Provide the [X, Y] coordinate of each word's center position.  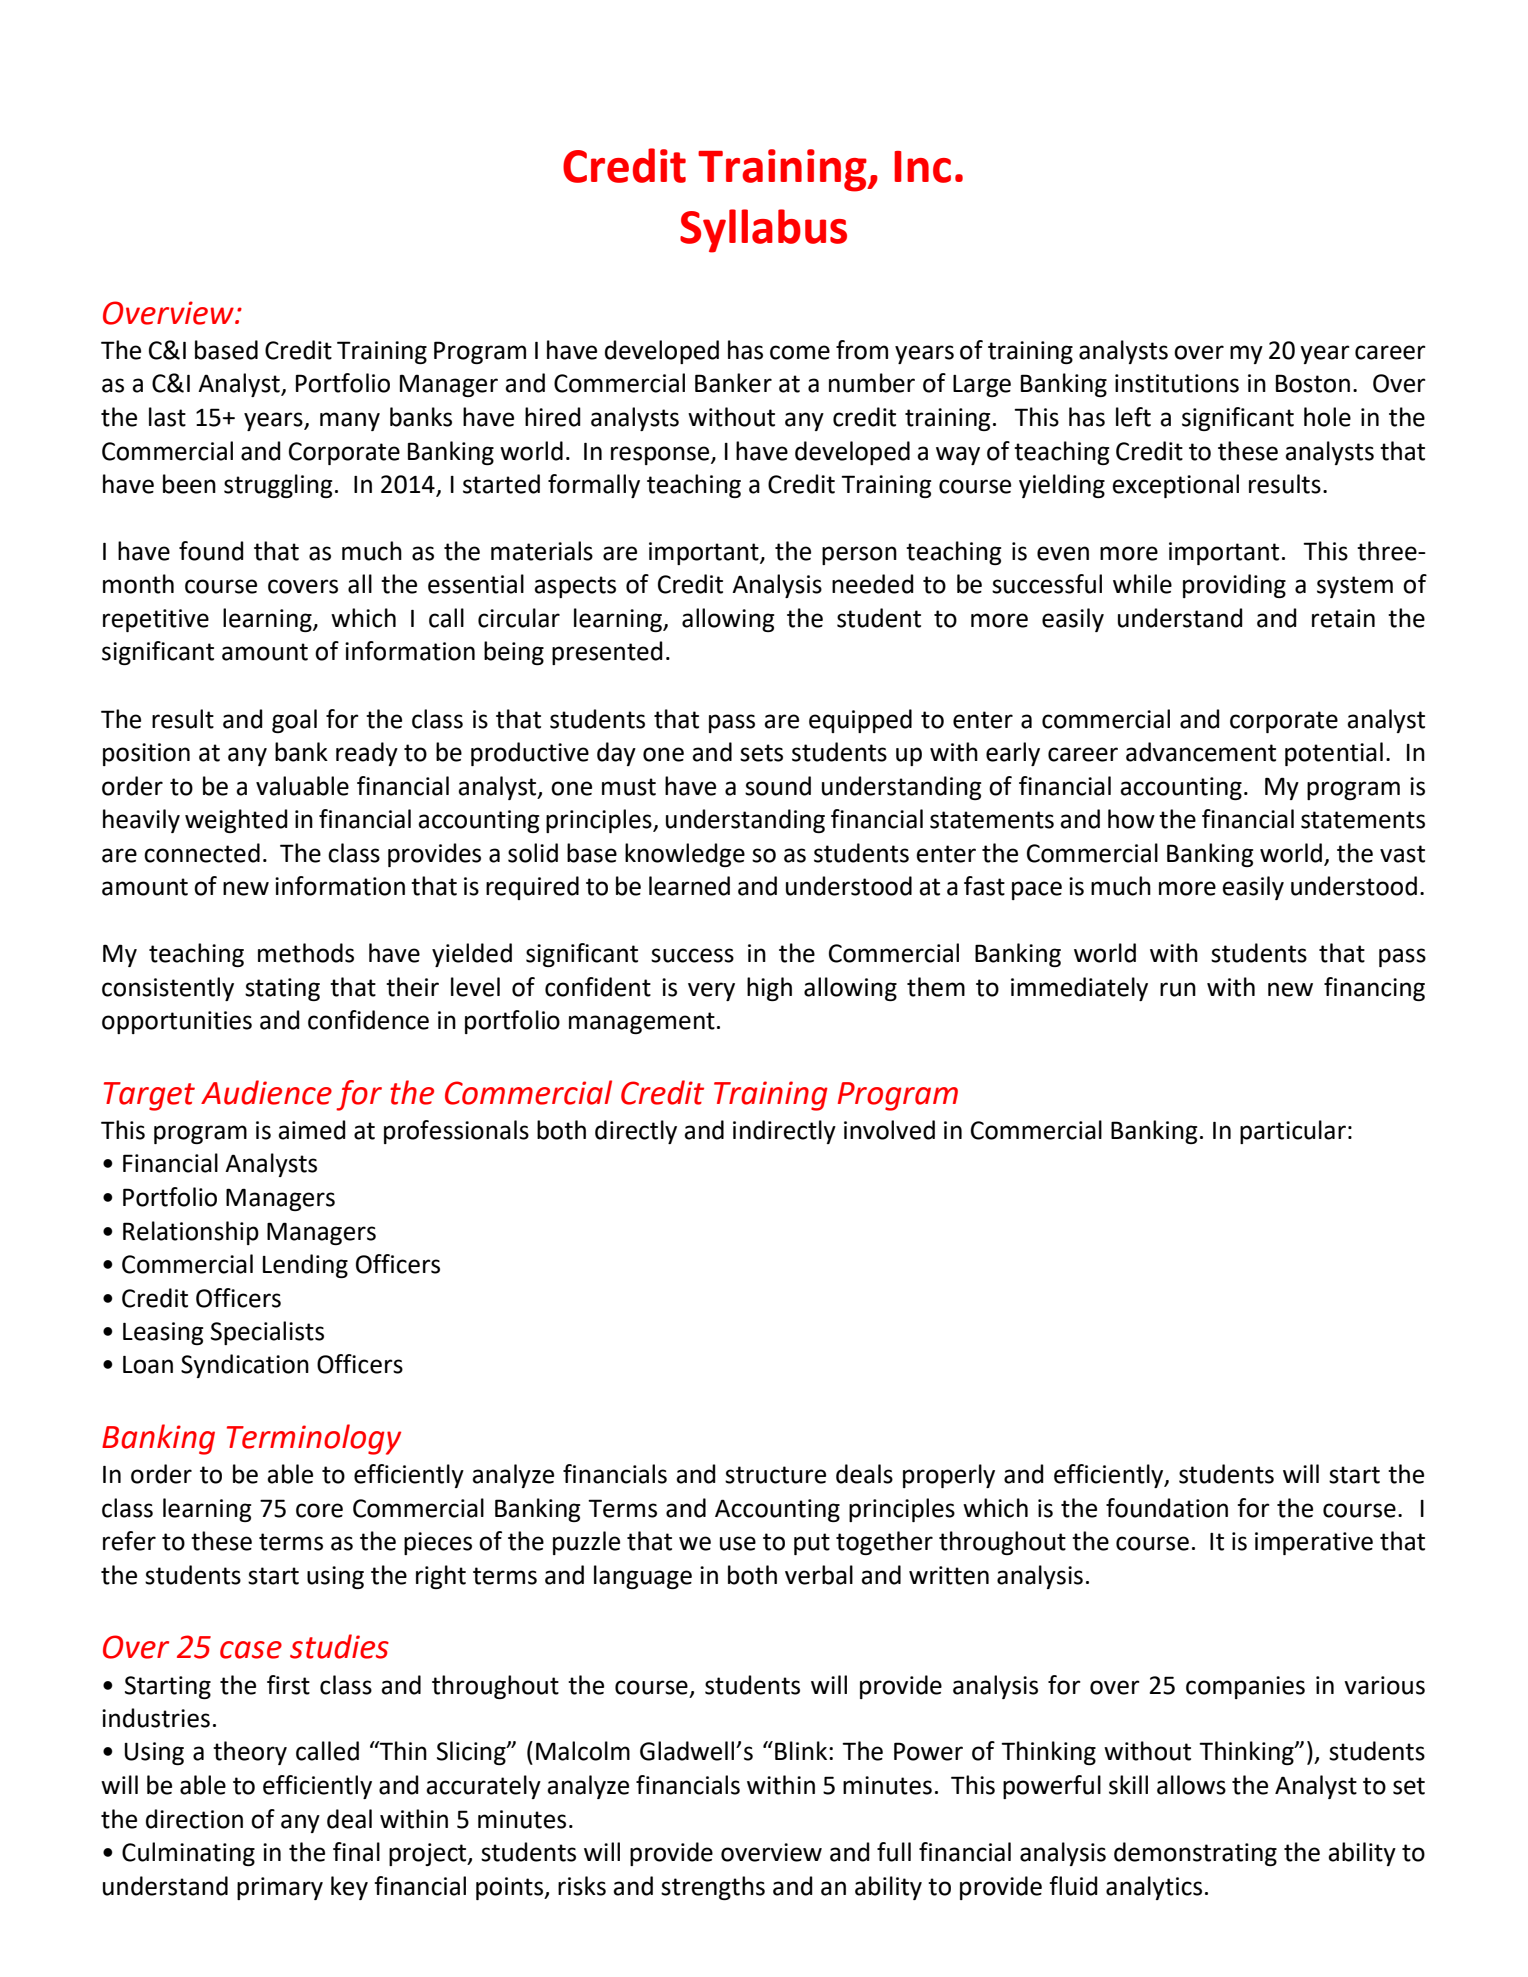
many [350, 421]
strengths [713, 1888]
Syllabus [763, 231]
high [769, 989]
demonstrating [1195, 1854]
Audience [266, 1092]
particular [1293, 1132]
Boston [1313, 383]
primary [280, 1888]
